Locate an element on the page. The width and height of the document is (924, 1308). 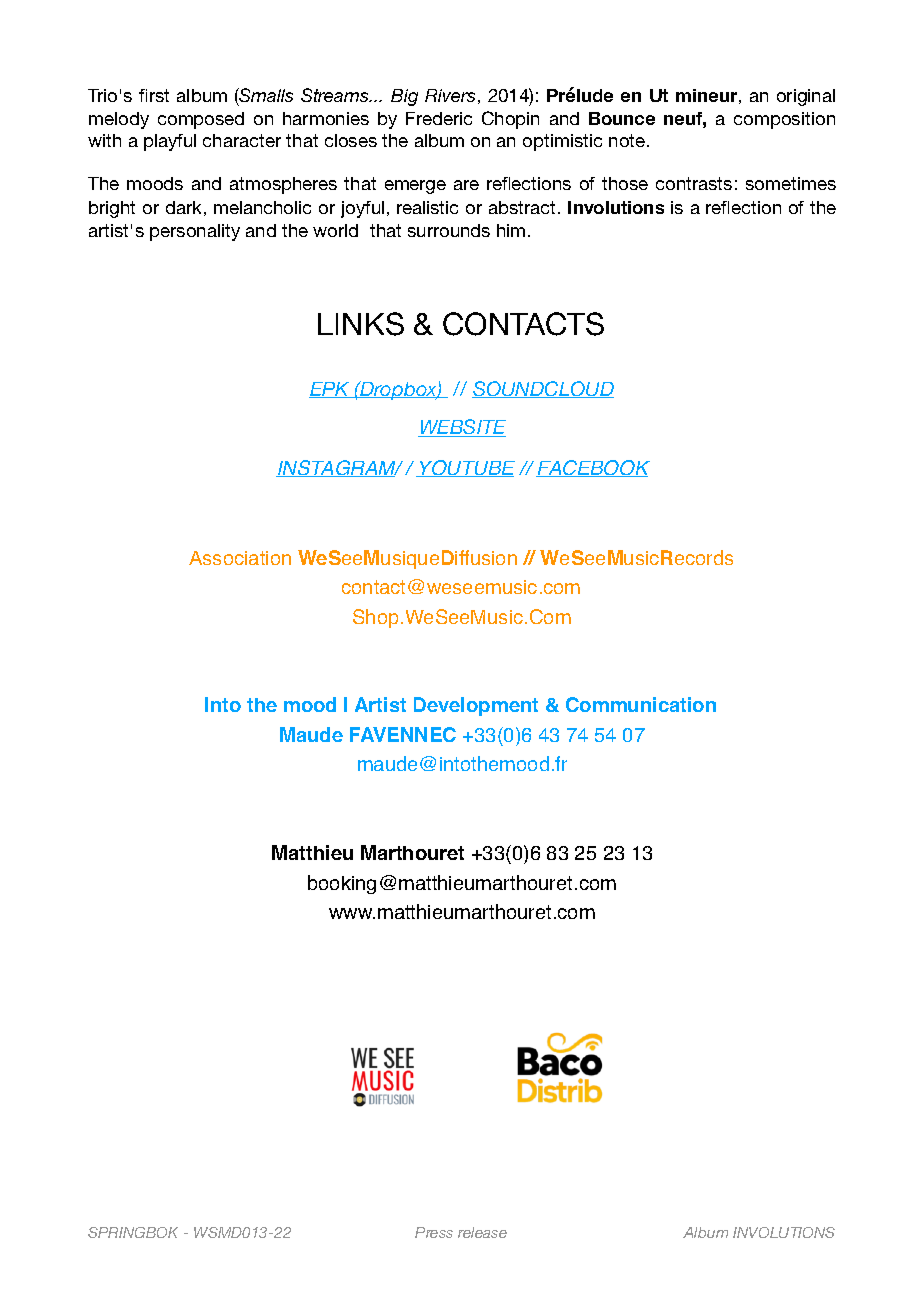
Development is located at coordinates (476, 706).
